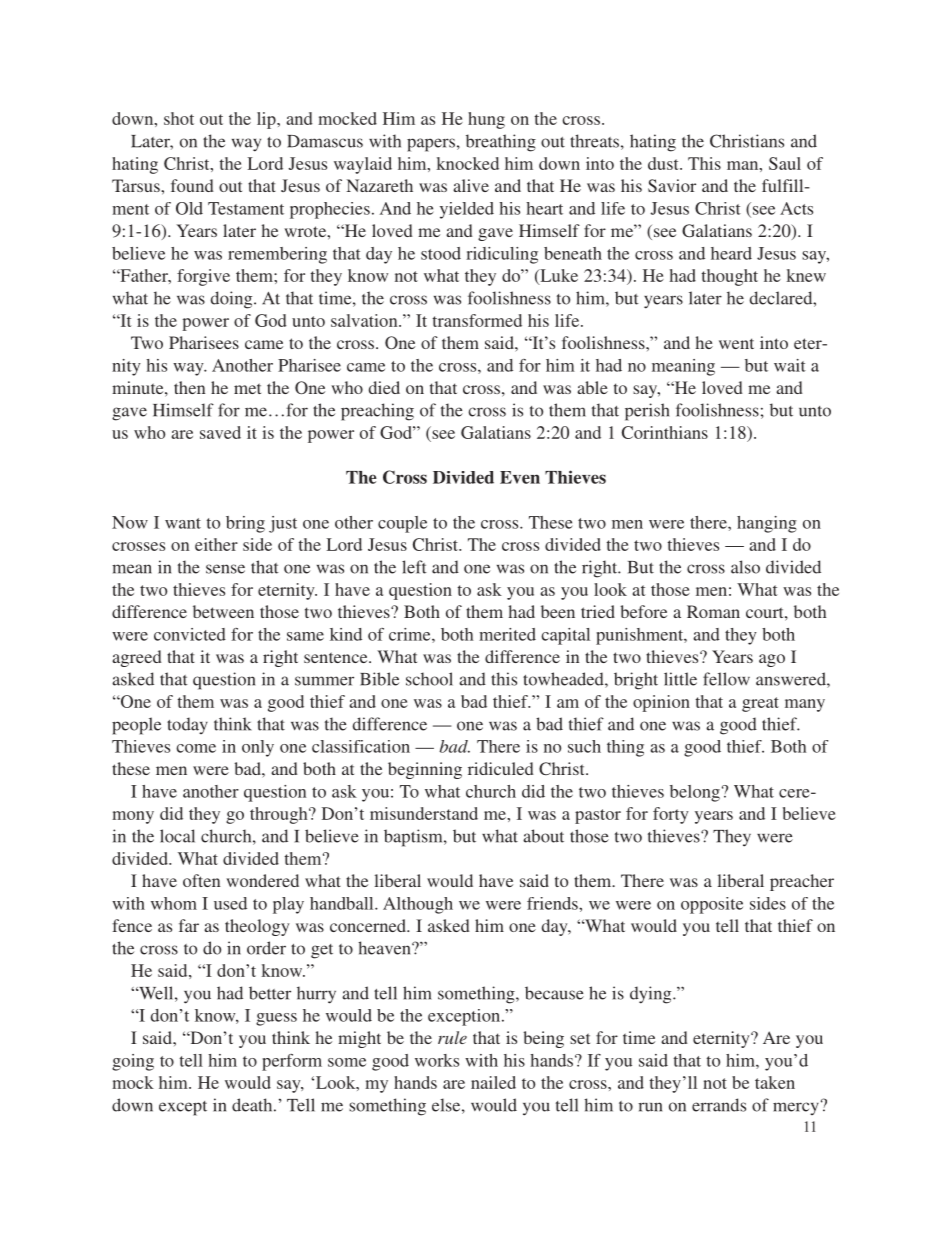 Image resolution: width=952 pixels, height=1233 pixels. Describe the element at coordinates (785, 163) in the document. I see `Saul` at that location.
